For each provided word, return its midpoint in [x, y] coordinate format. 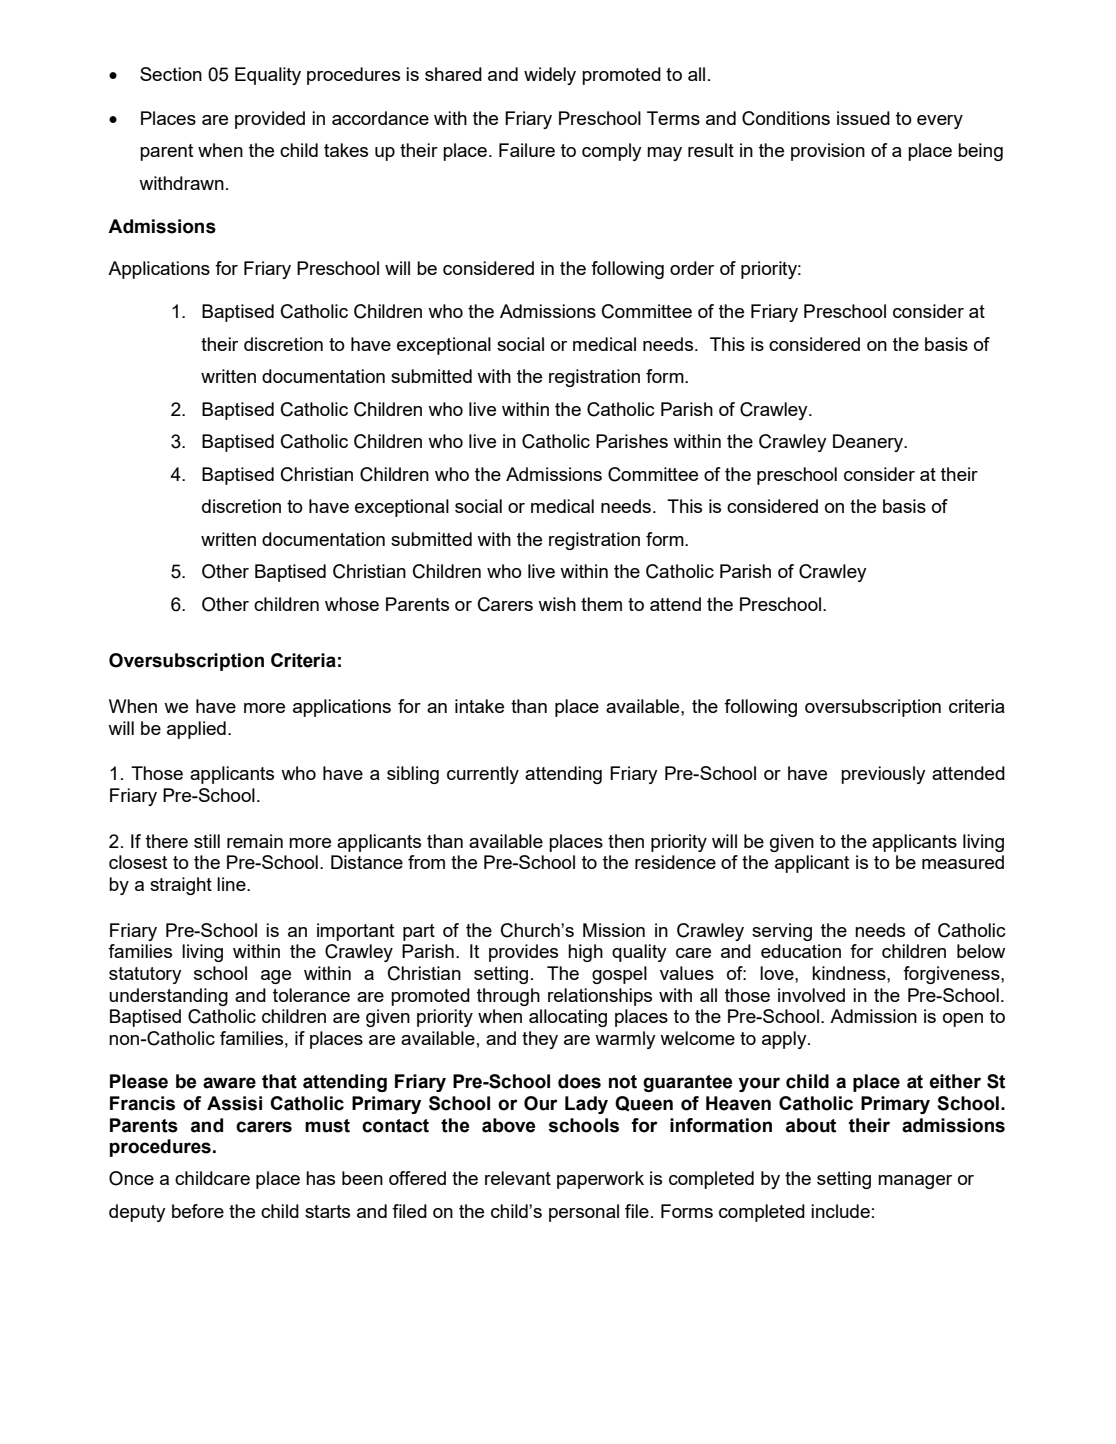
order [692, 268]
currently [483, 775]
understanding [168, 997]
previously [883, 775]
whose [352, 604]
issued [863, 118]
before [198, 1211]
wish [557, 604]
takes [346, 150]
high [585, 953]
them [601, 604]
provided [270, 120]
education [801, 951]
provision [828, 152]
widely [550, 76]
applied [196, 730]
